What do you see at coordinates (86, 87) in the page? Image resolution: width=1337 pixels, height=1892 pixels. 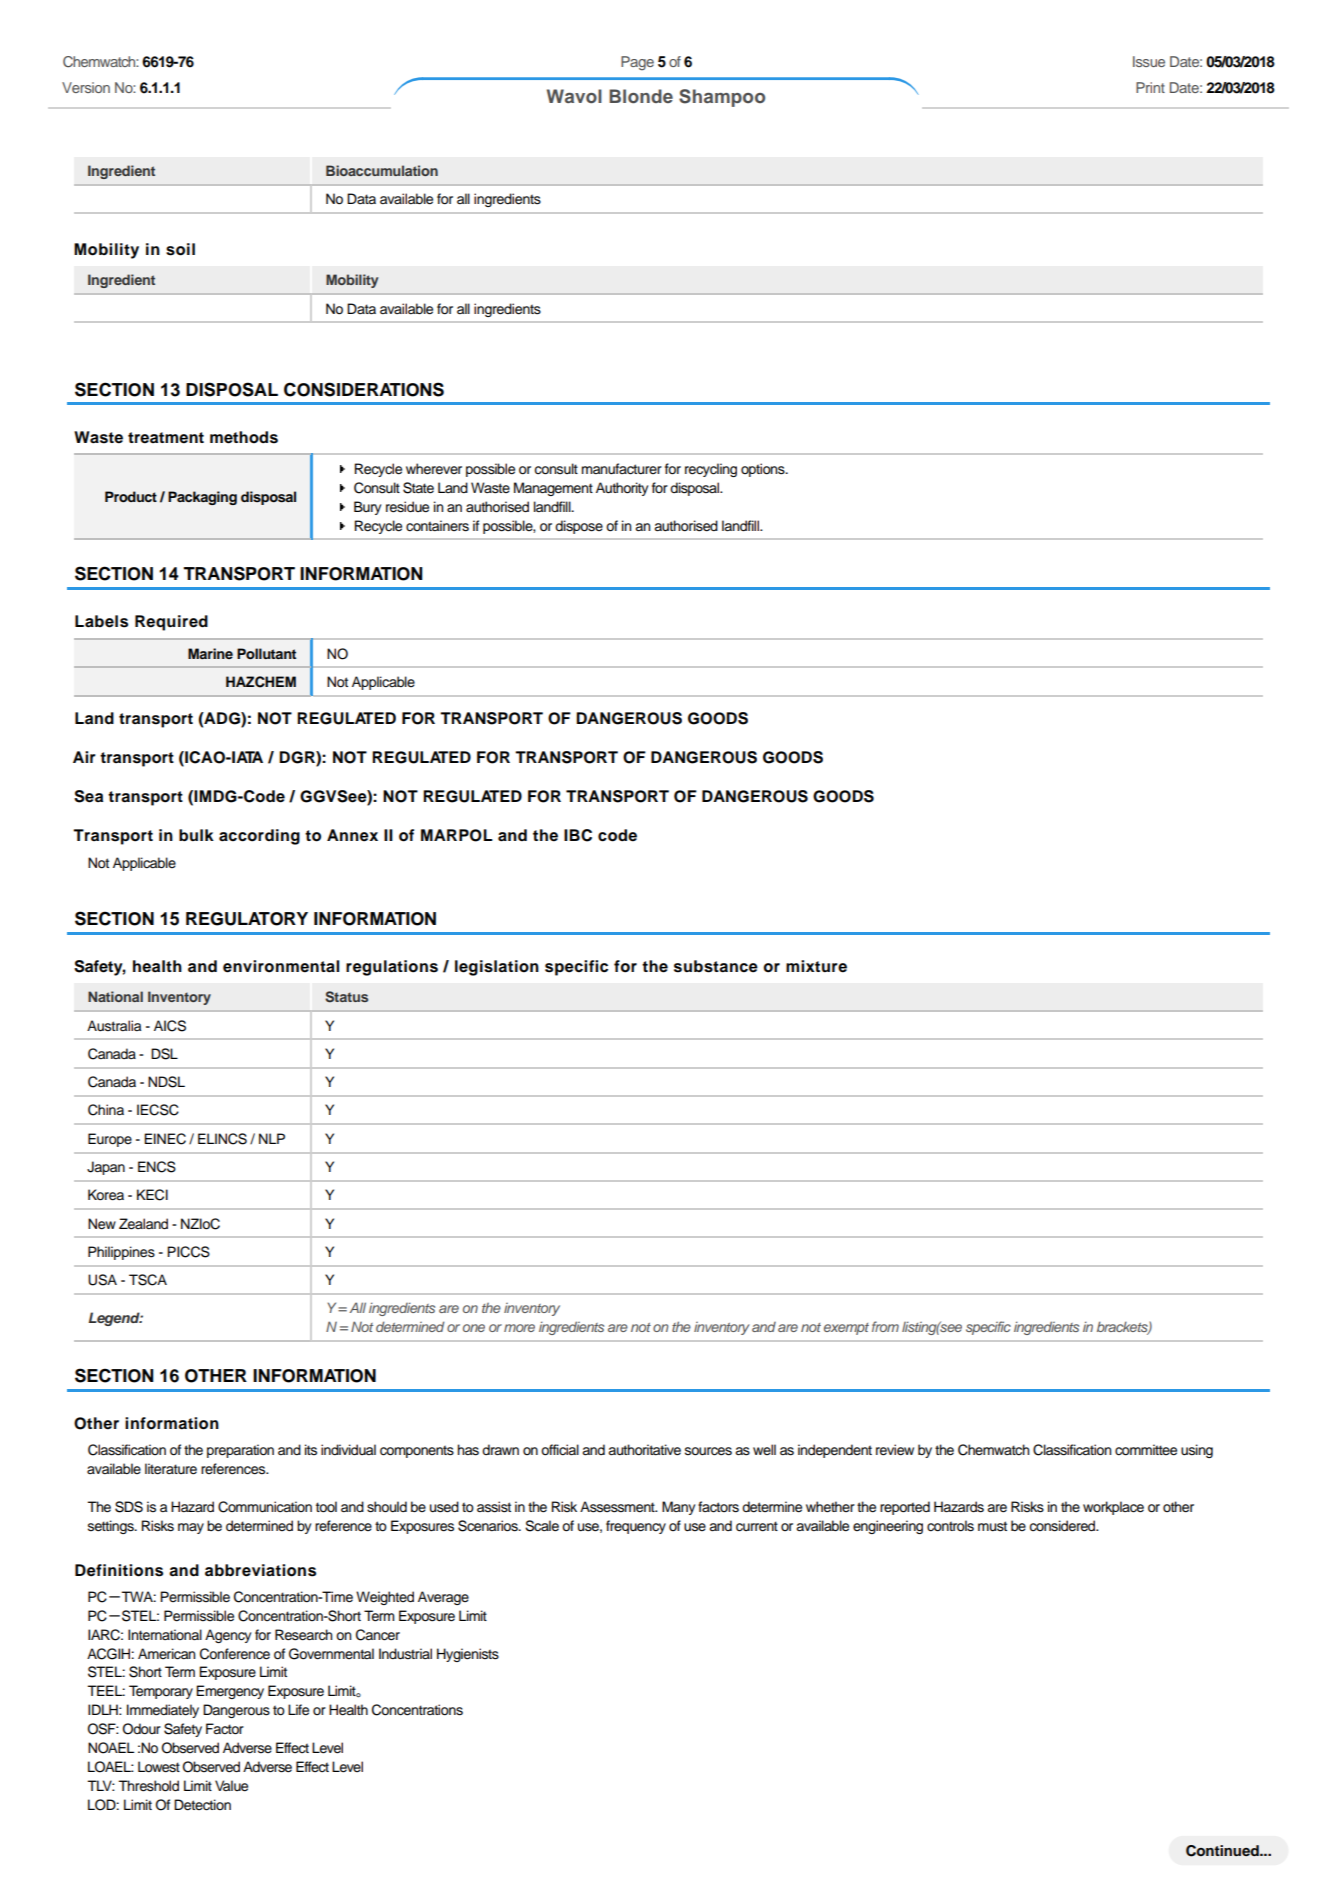 I see `Version` at bounding box center [86, 87].
